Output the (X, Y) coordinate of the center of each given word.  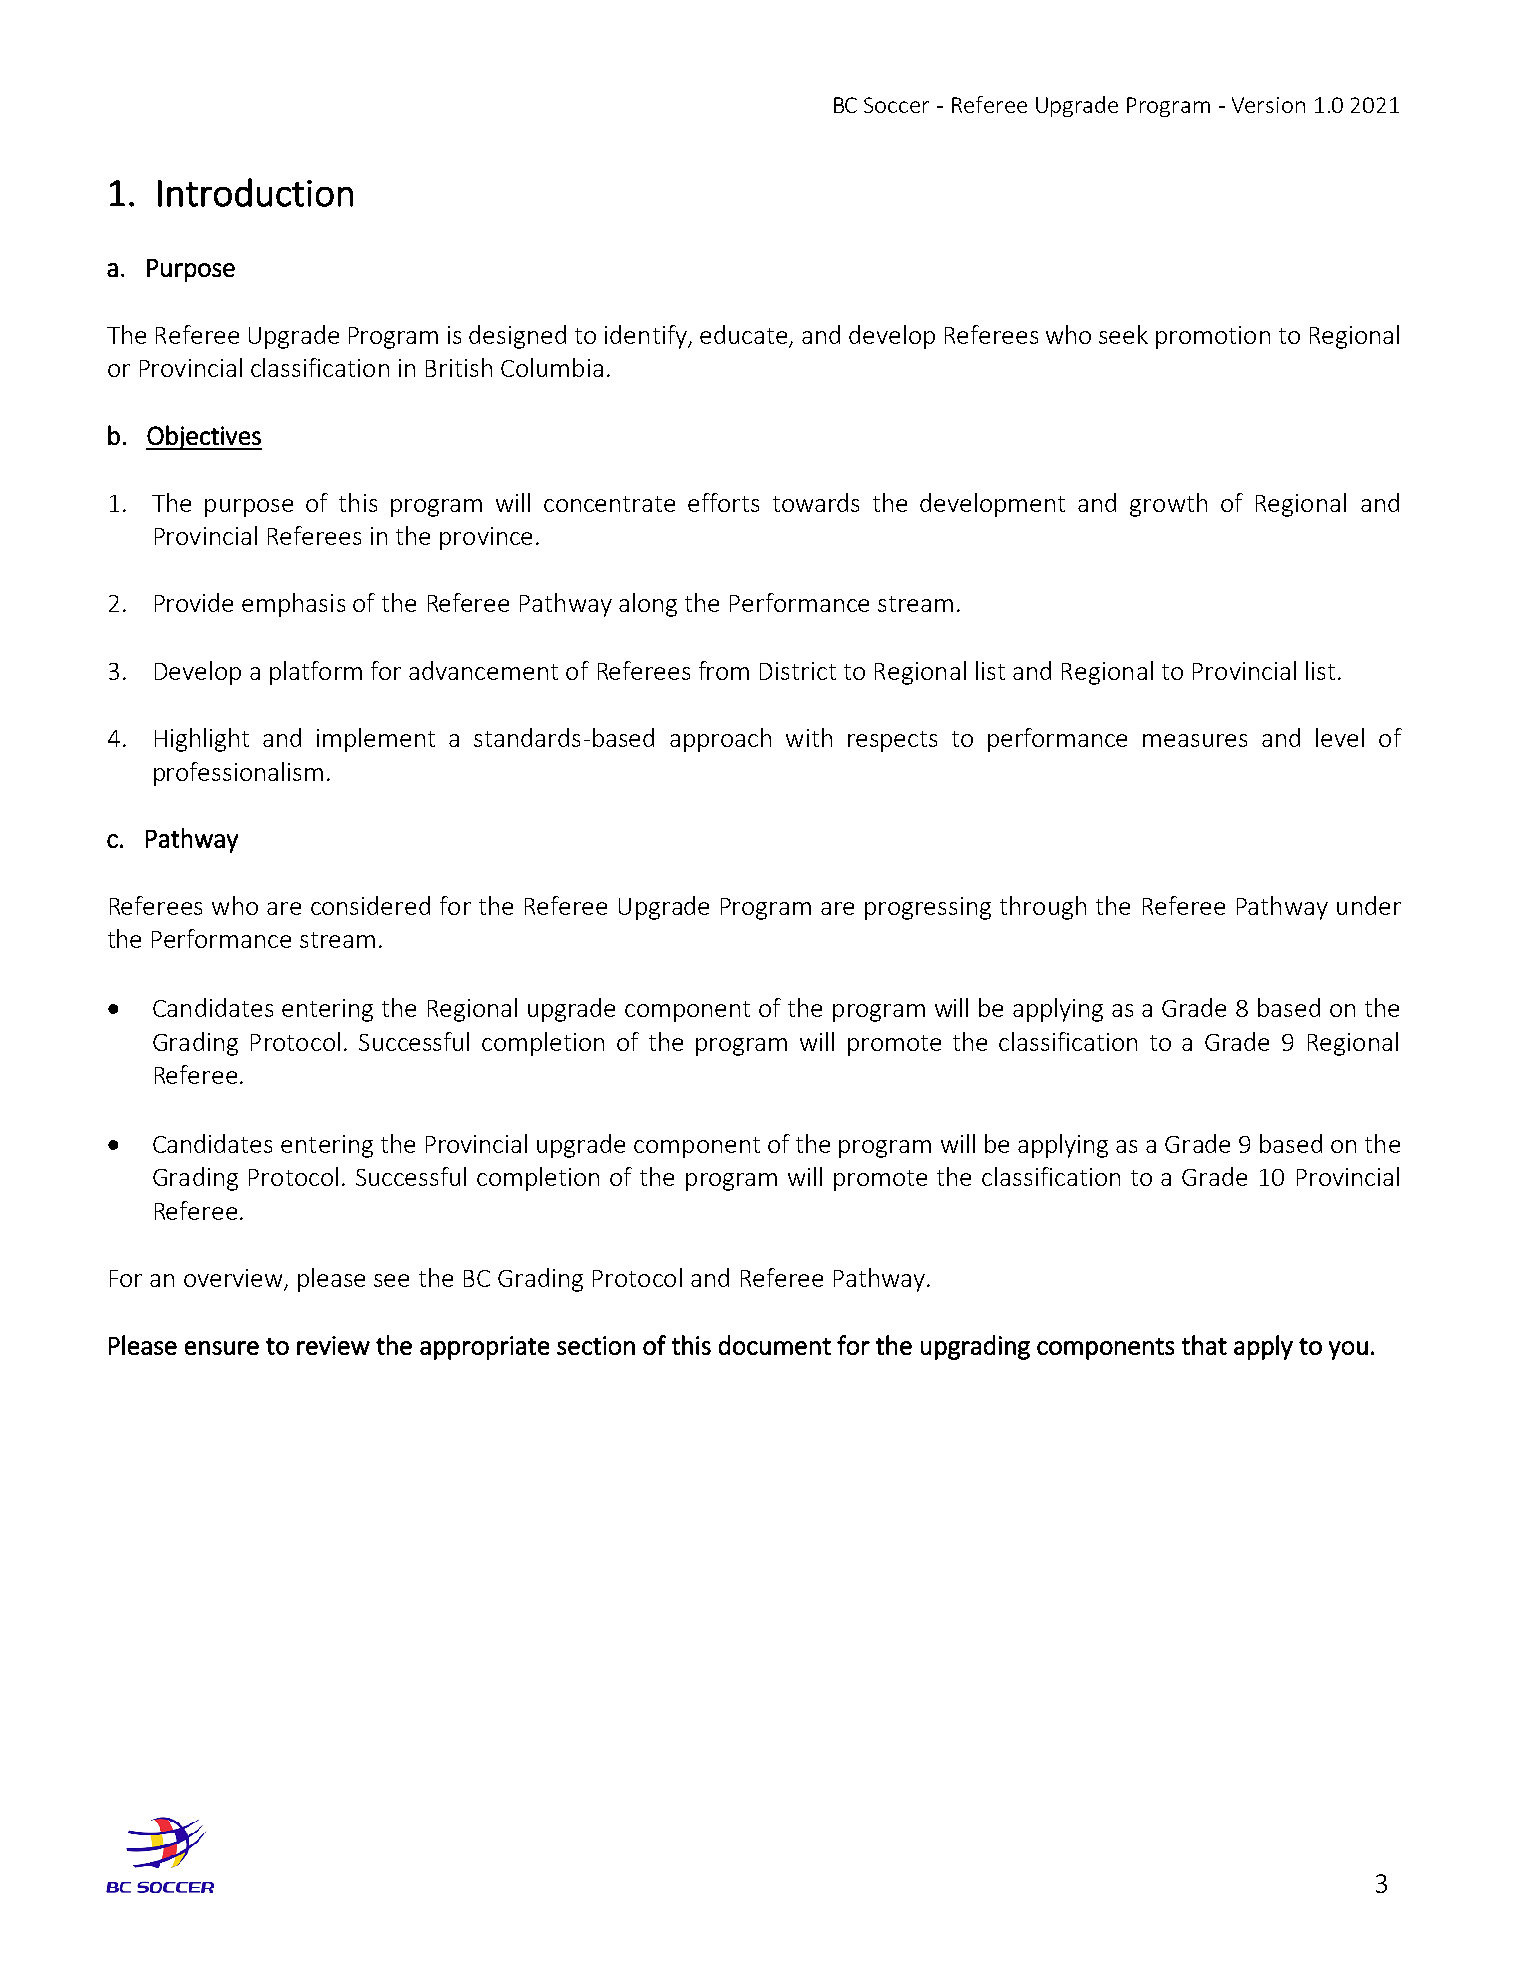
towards (816, 502)
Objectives (204, 437)
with (809, 737)
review (333, 1345)
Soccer (896, 105)
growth (1168, 505)
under (1369, 905)
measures (1195, 740)
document (775, 1345)
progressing (928, 908)
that (1204, 1345)
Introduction (255, 192)
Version (1268, 105)
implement (376, 740)
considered (370, 905)
